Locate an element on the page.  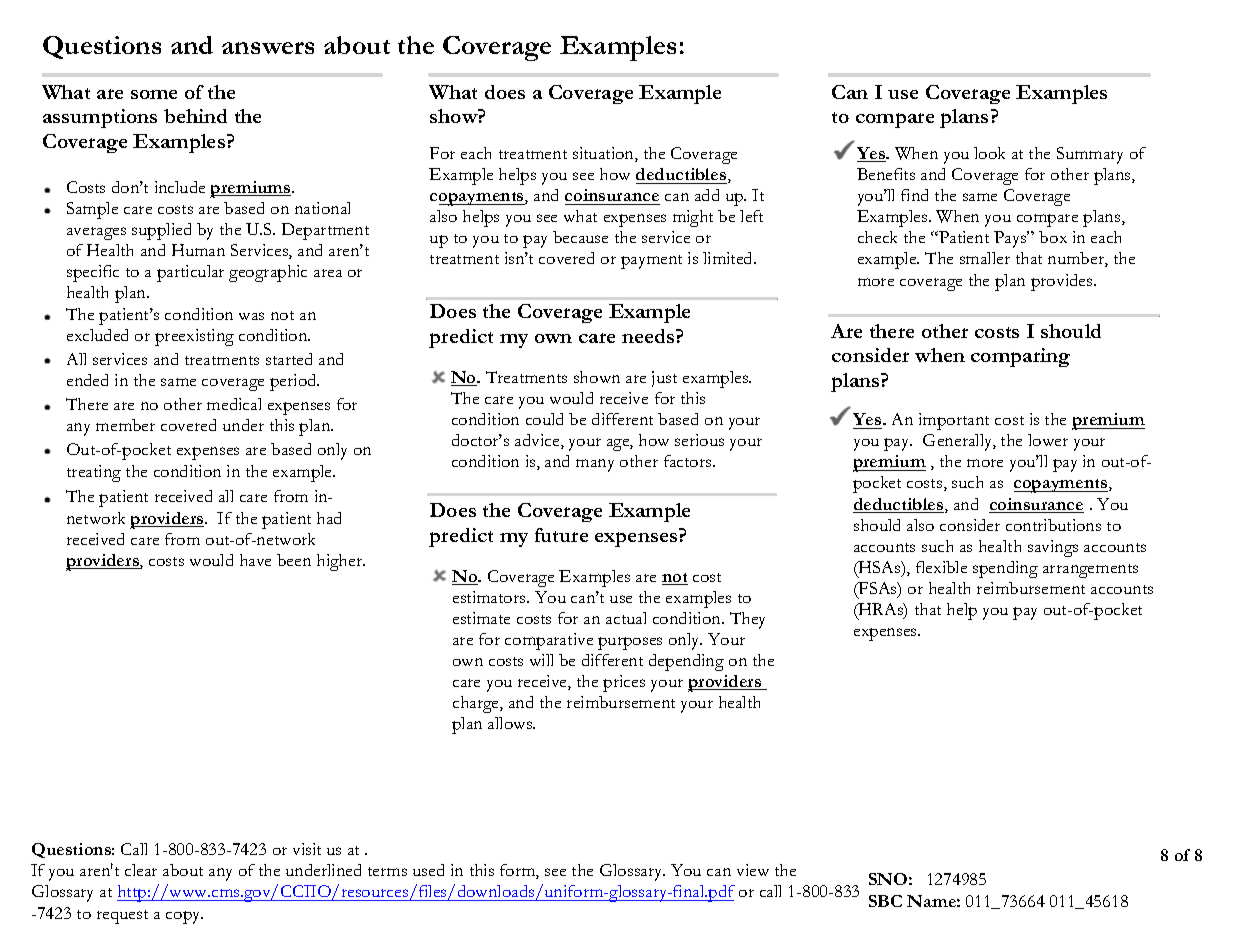
flexible is located at coordinates (941, 567).
